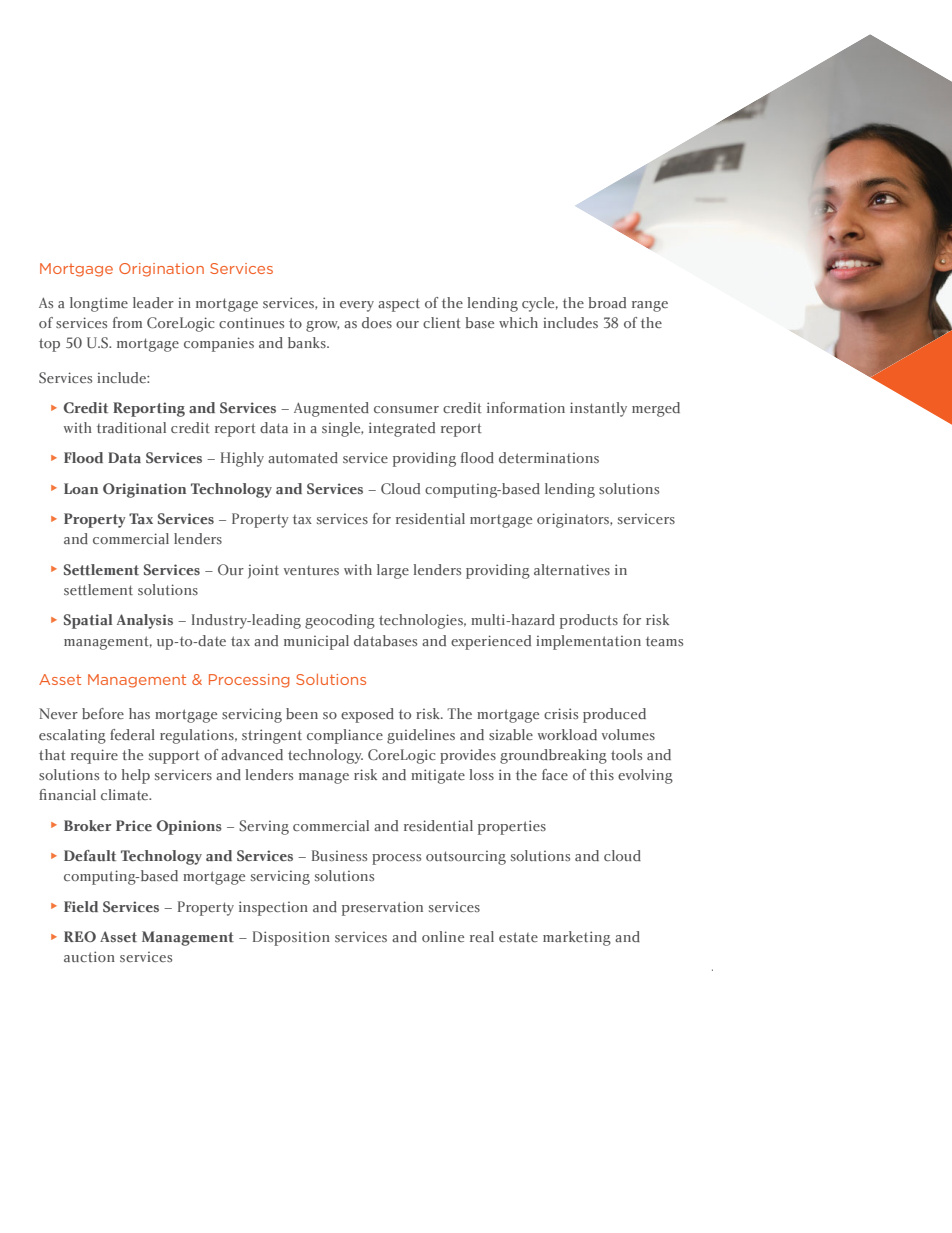  What do you see at coordinates (127, 322) in the screenshot?
I see `from` at bounding box center [127, 322].
